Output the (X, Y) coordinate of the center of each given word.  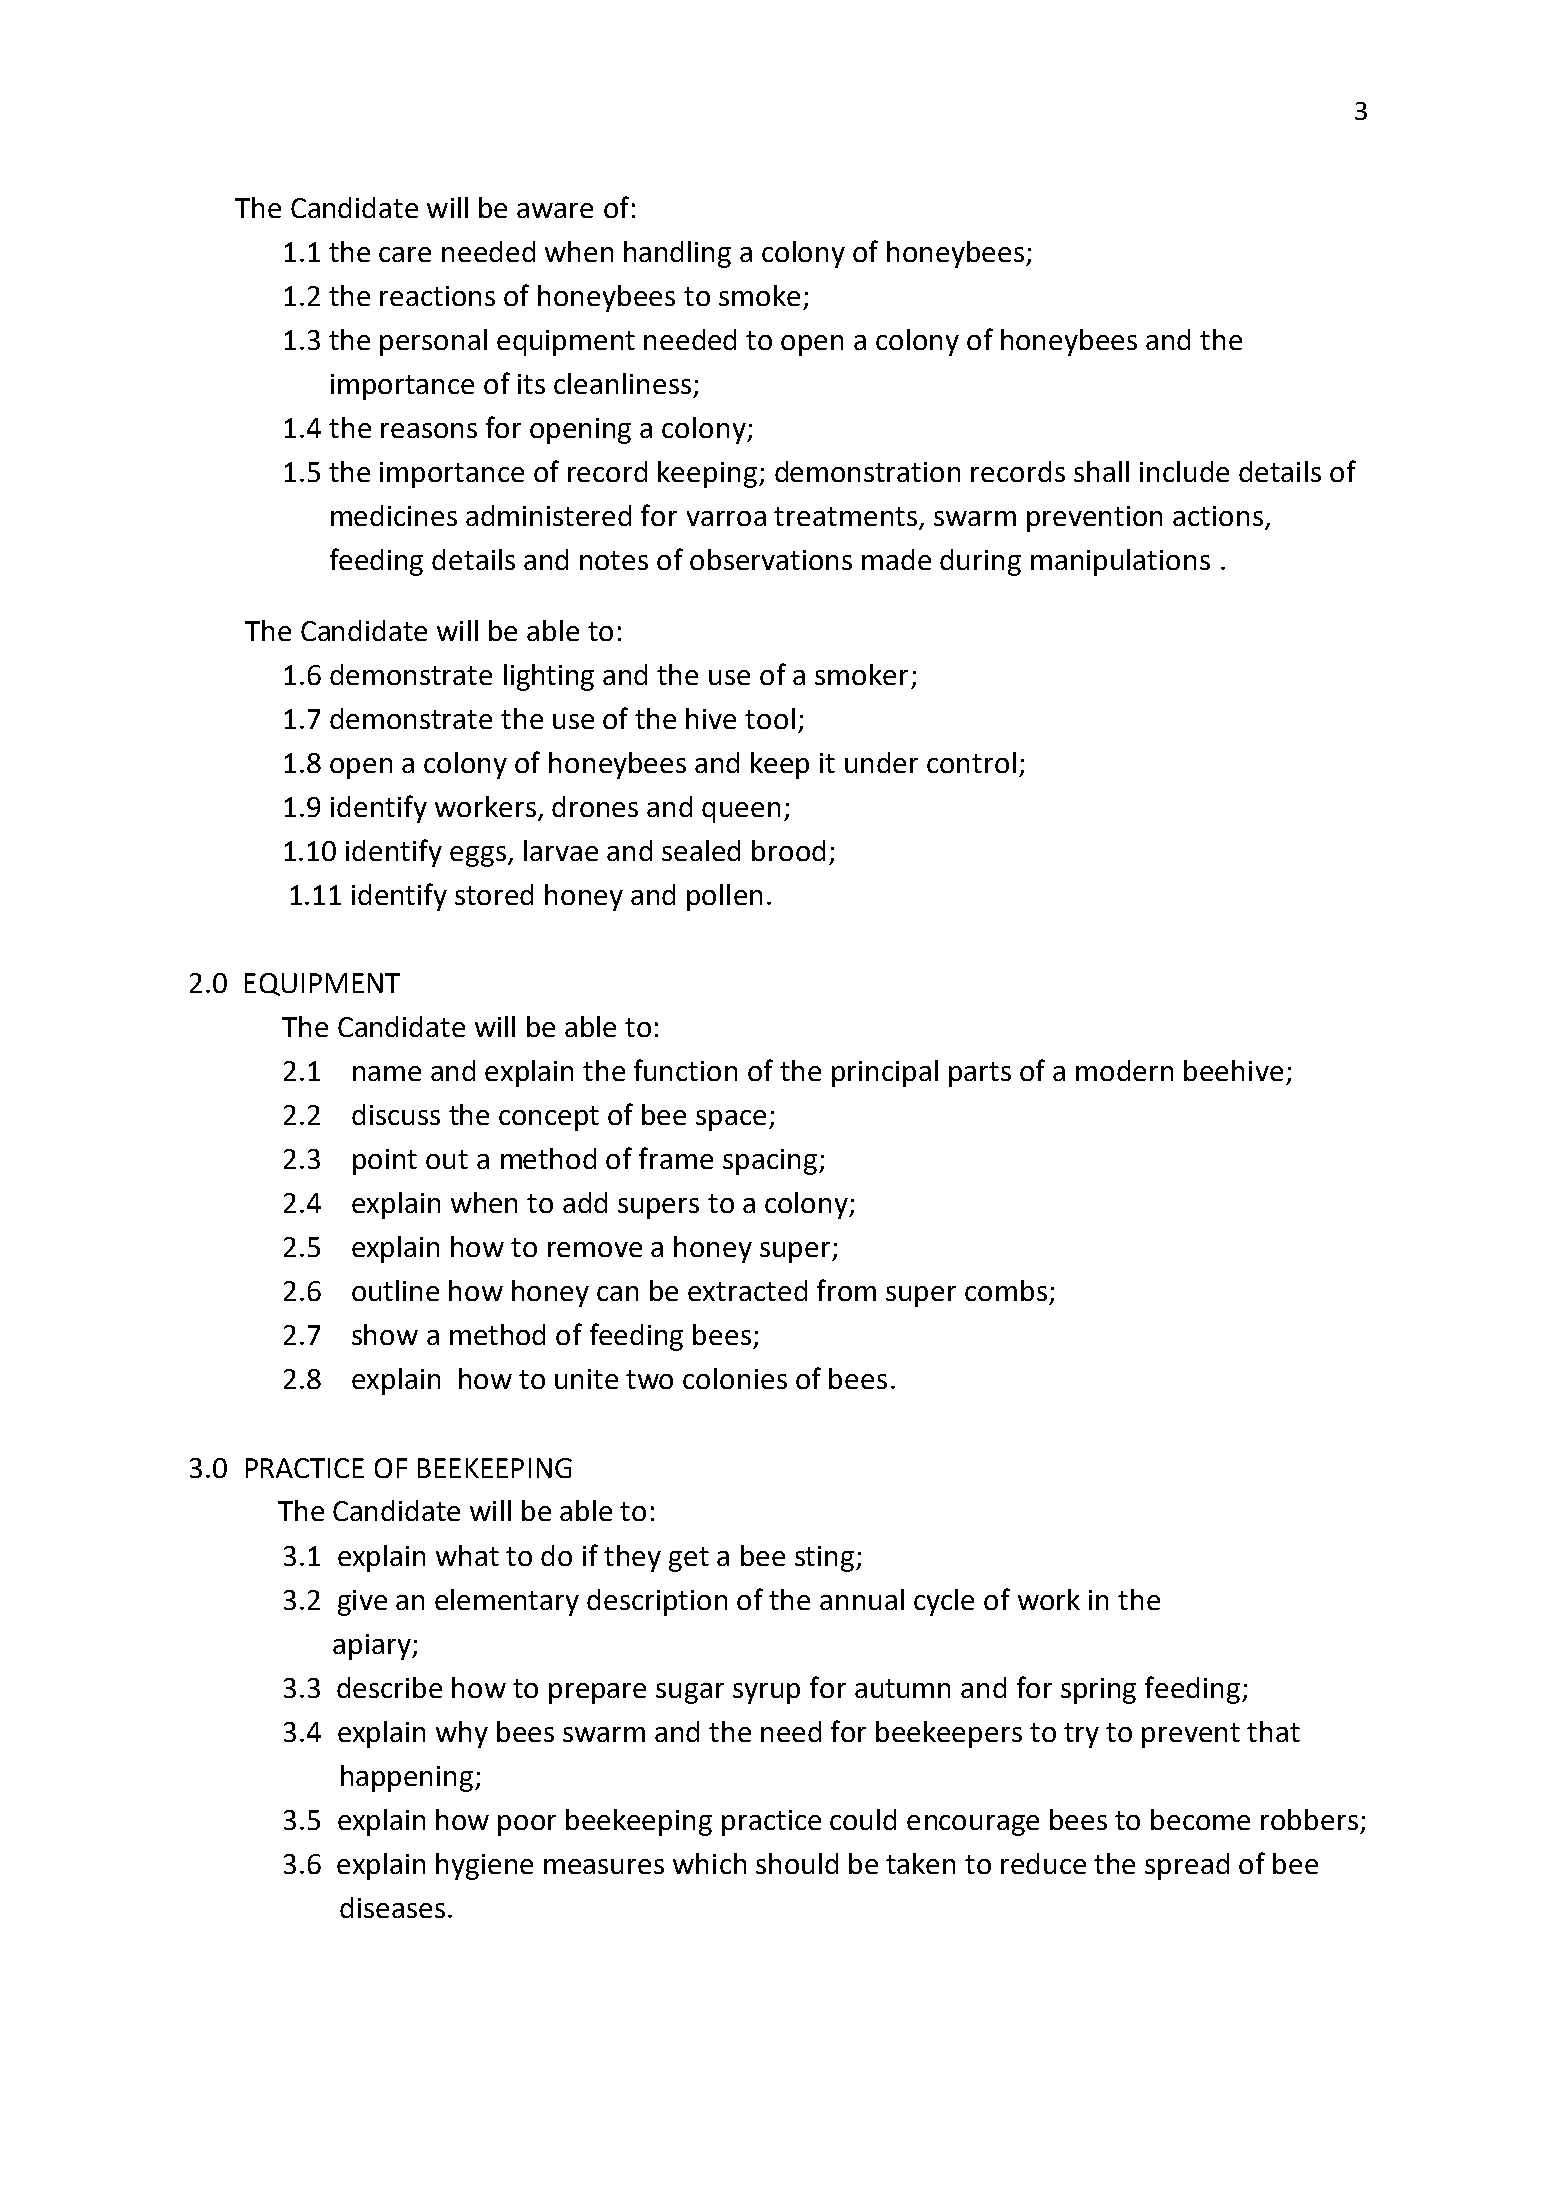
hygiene (484, 1866)
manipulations (1120, 562)
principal (885, 1073)
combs (1006, 1290)
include (1184, 471)
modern (1124, 1070)
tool (770, 718)
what (467, 1555)
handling (677, 254)
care (405, 254)
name (387, 1073)
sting (826, 1559)
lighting (549, 677)
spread (1187, 1866)
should (797, 1863)
